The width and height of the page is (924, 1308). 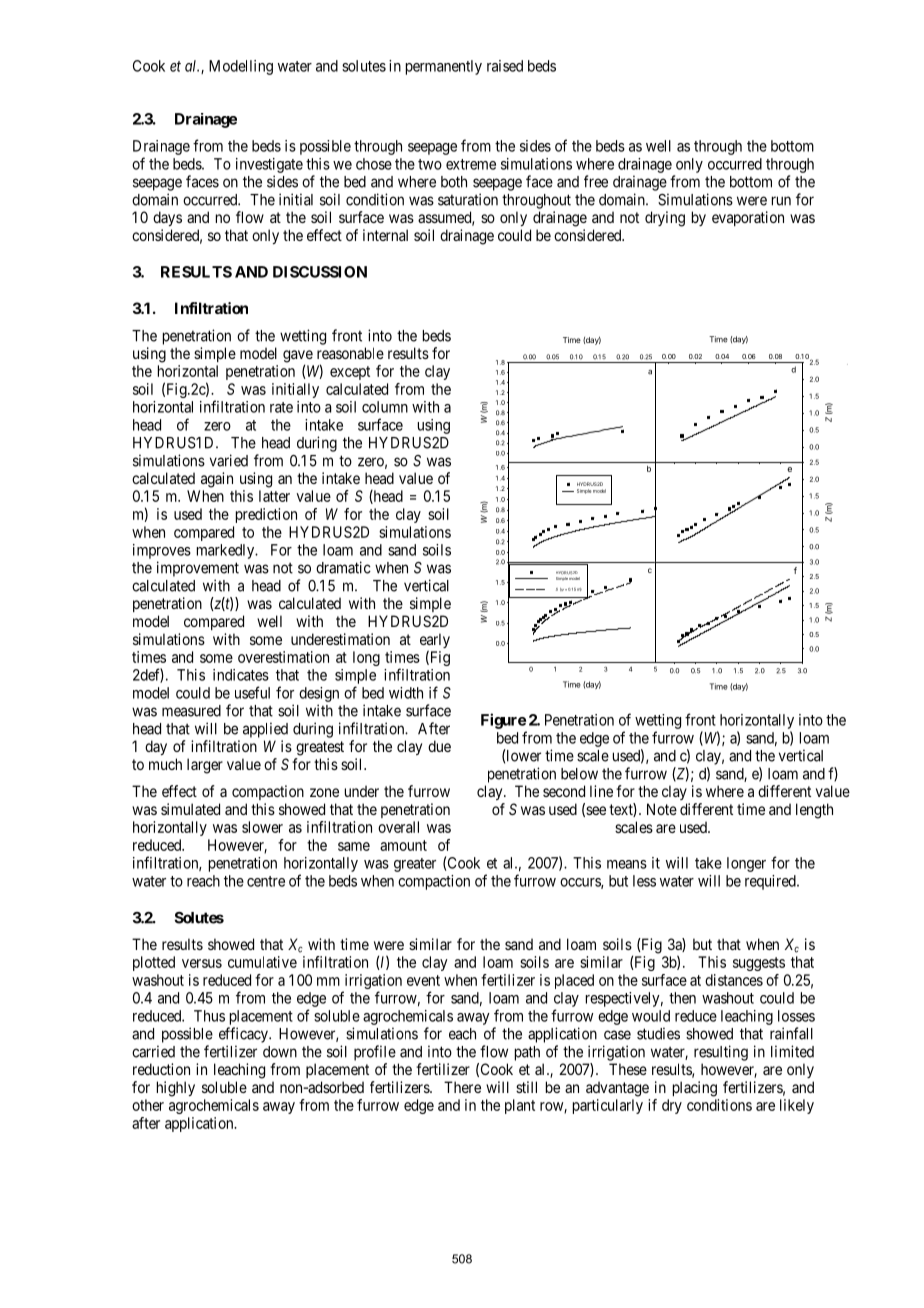 What do you see at coordinates (505, 66) in the page?
I see `raised` at bounding box center [505, 66].
